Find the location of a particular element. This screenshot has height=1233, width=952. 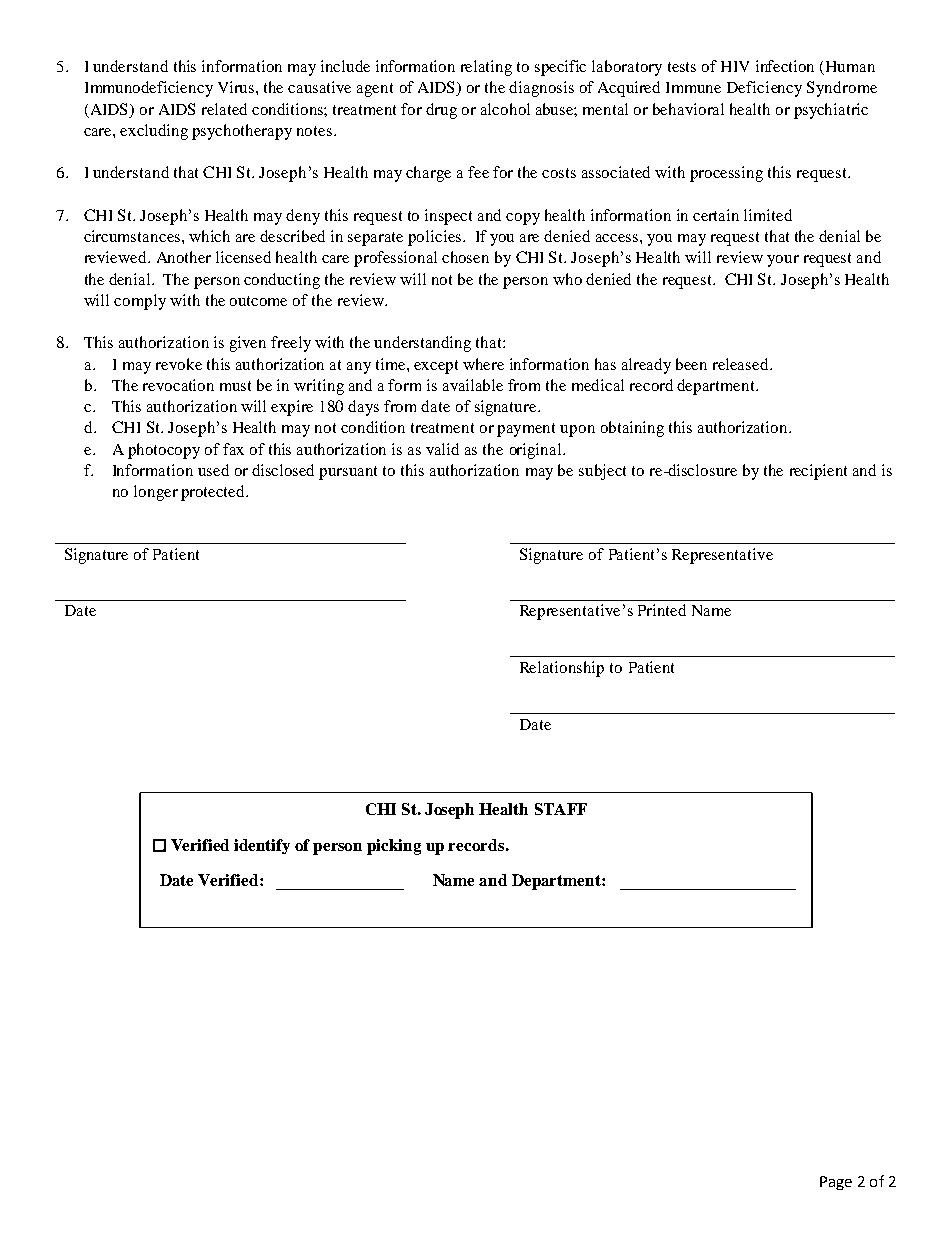

related is located at coordinates (224, 109).
